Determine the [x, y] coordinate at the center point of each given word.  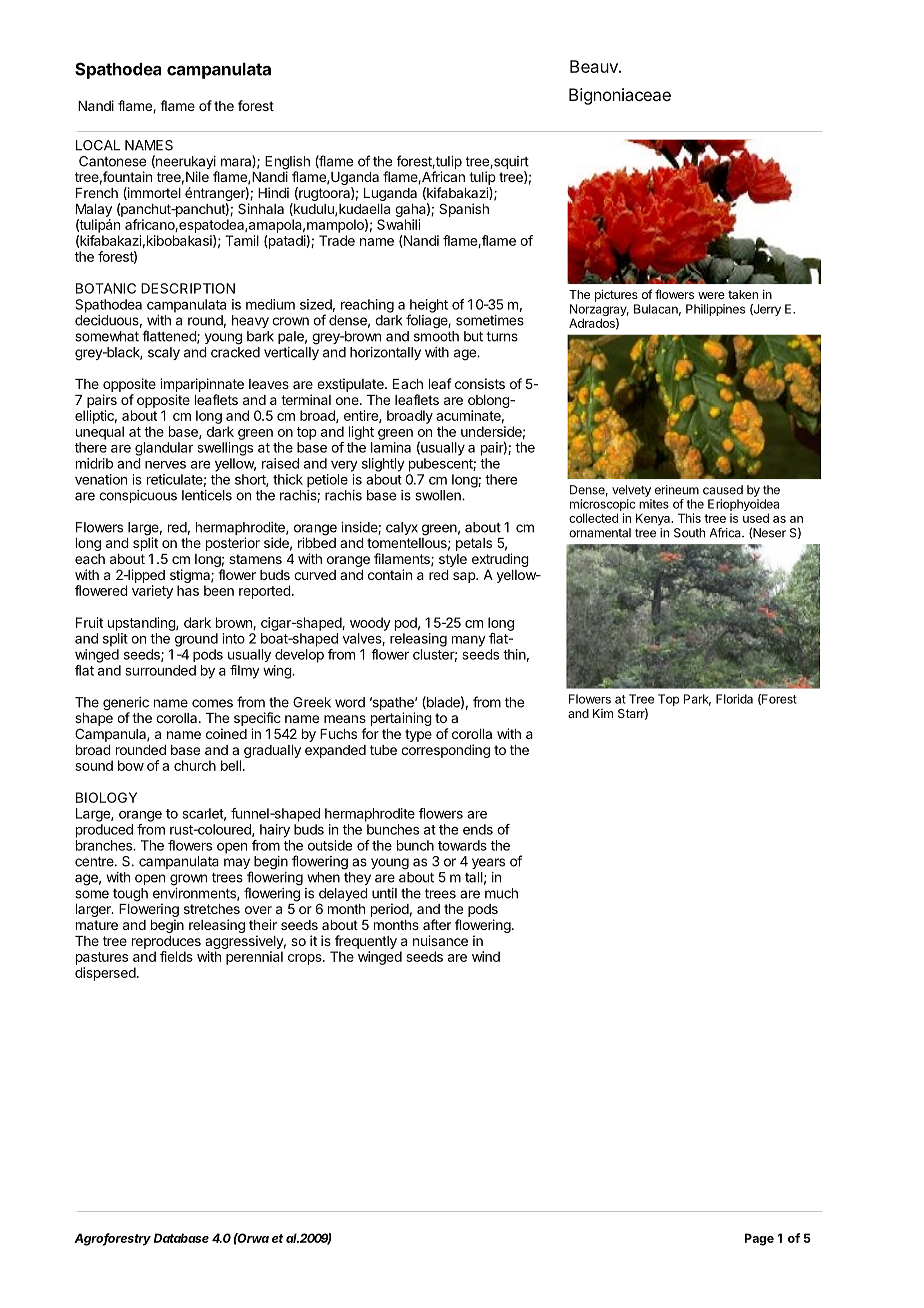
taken [743, 294]
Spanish [464, 210]
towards [462, 845]
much [501, 893]
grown [188, 880]
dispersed [105, 974]
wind [486, 956]
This [689, 518]
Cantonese [112, 161]
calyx [402, 528]
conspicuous [138, 496]
